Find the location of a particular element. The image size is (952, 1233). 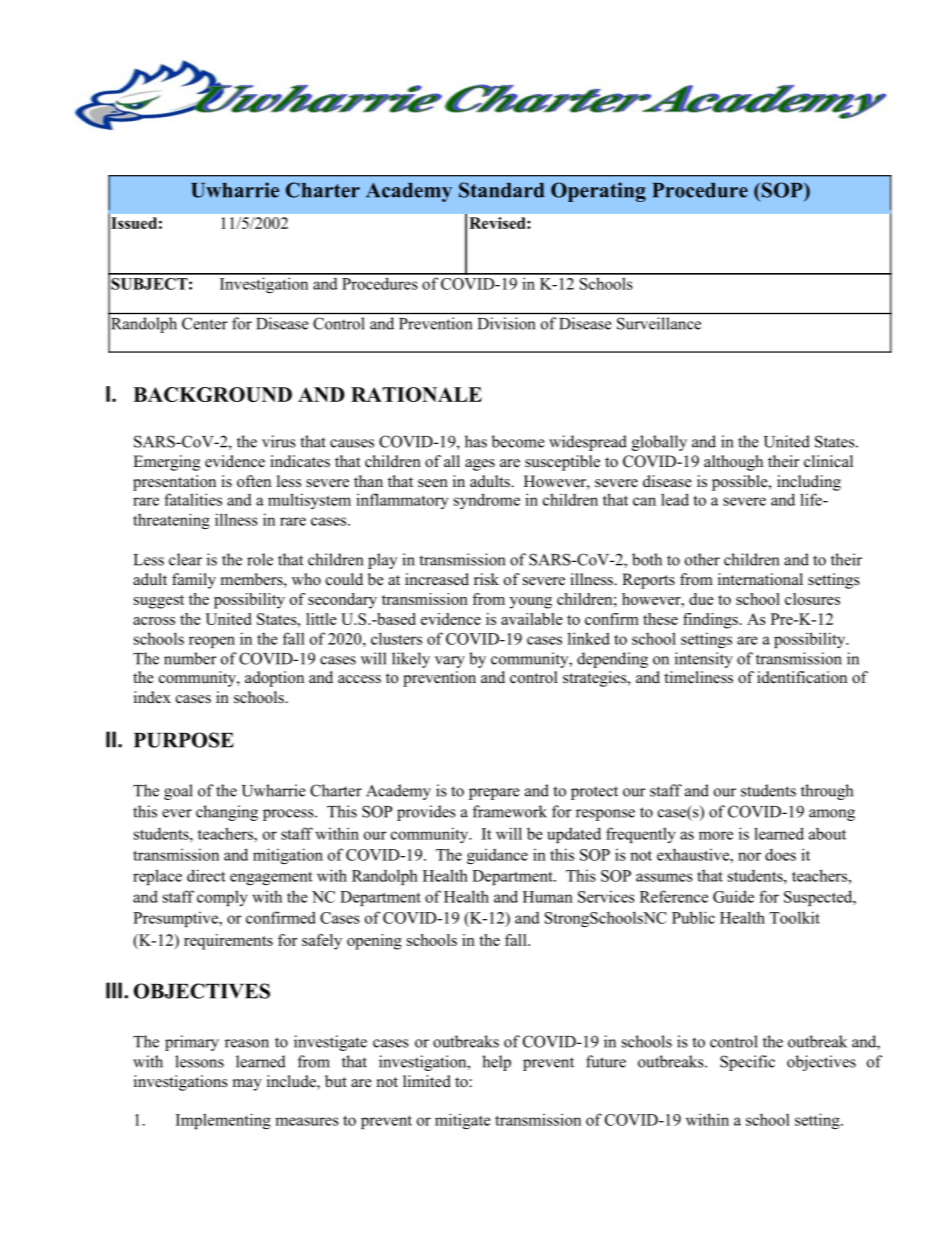

Center is located at coordinates (204, 323).
